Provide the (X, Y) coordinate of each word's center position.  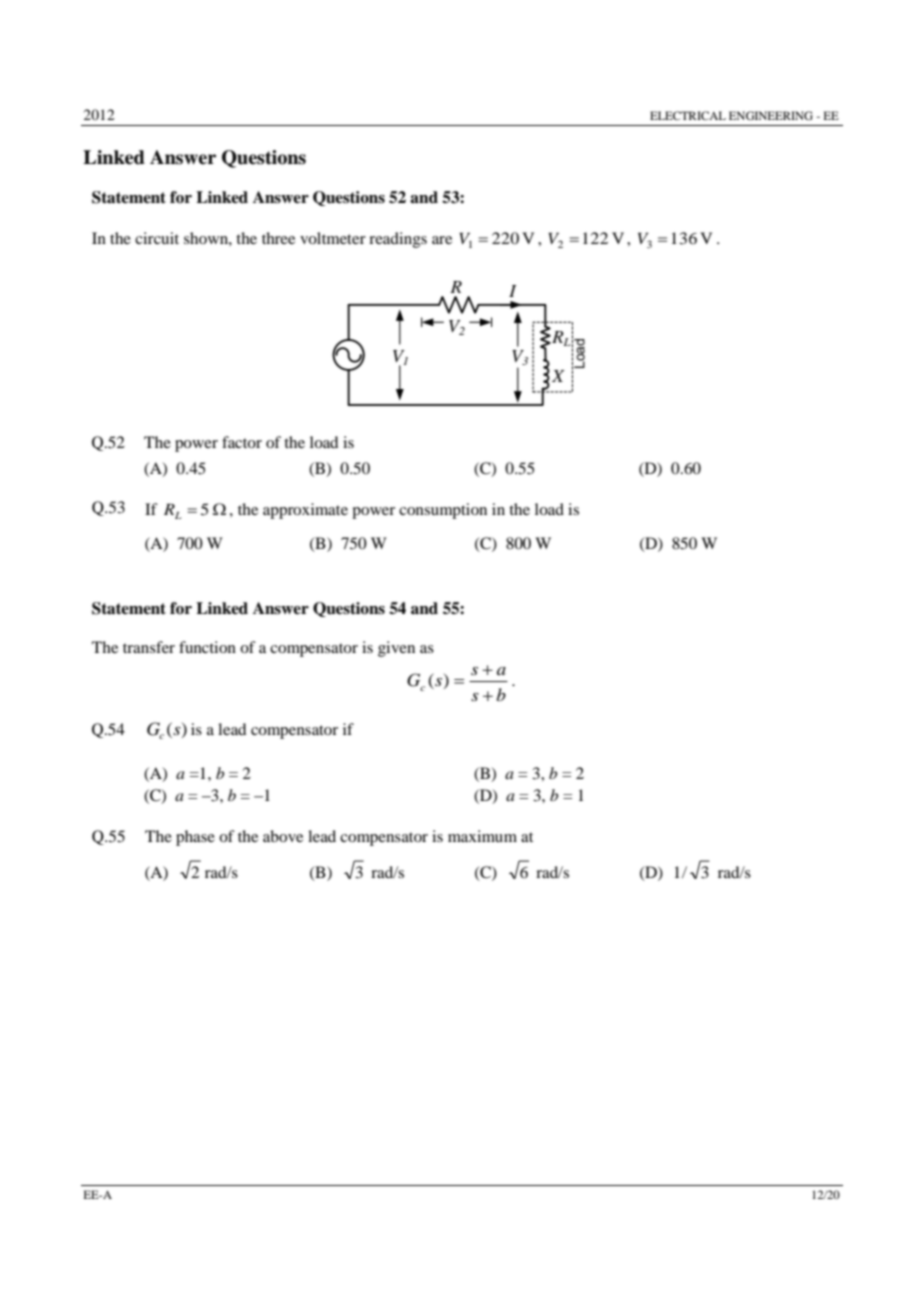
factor (242, 442)
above (283, 836)
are (442, 240)
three (278, 238)
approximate (305, 511)
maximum (482, 836)
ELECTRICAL (688, 115)
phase (195, 838)
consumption (443, 511)
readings (398, 240)
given (396, 649)
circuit (157, 238)
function (207, 647)
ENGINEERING (771, 115)
